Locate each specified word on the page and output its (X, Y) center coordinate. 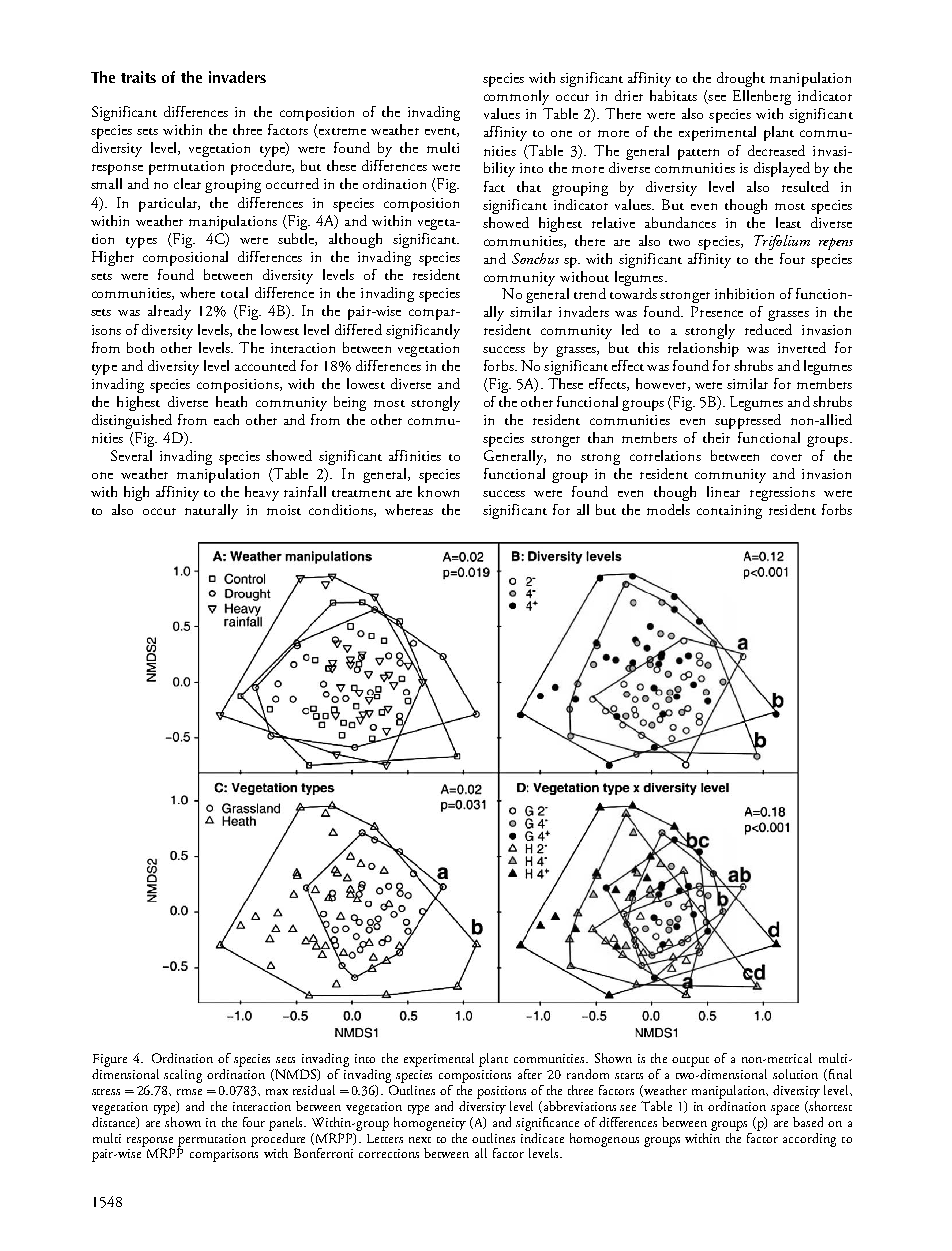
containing (729, 512)
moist (284, 510)
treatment (361, 493)
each (226, 419)
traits (138, 77)
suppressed (748, 421)
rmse (189, 1092)
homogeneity (430, 1122)
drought (741, 79)
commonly (516, 97)
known (438, 491)
